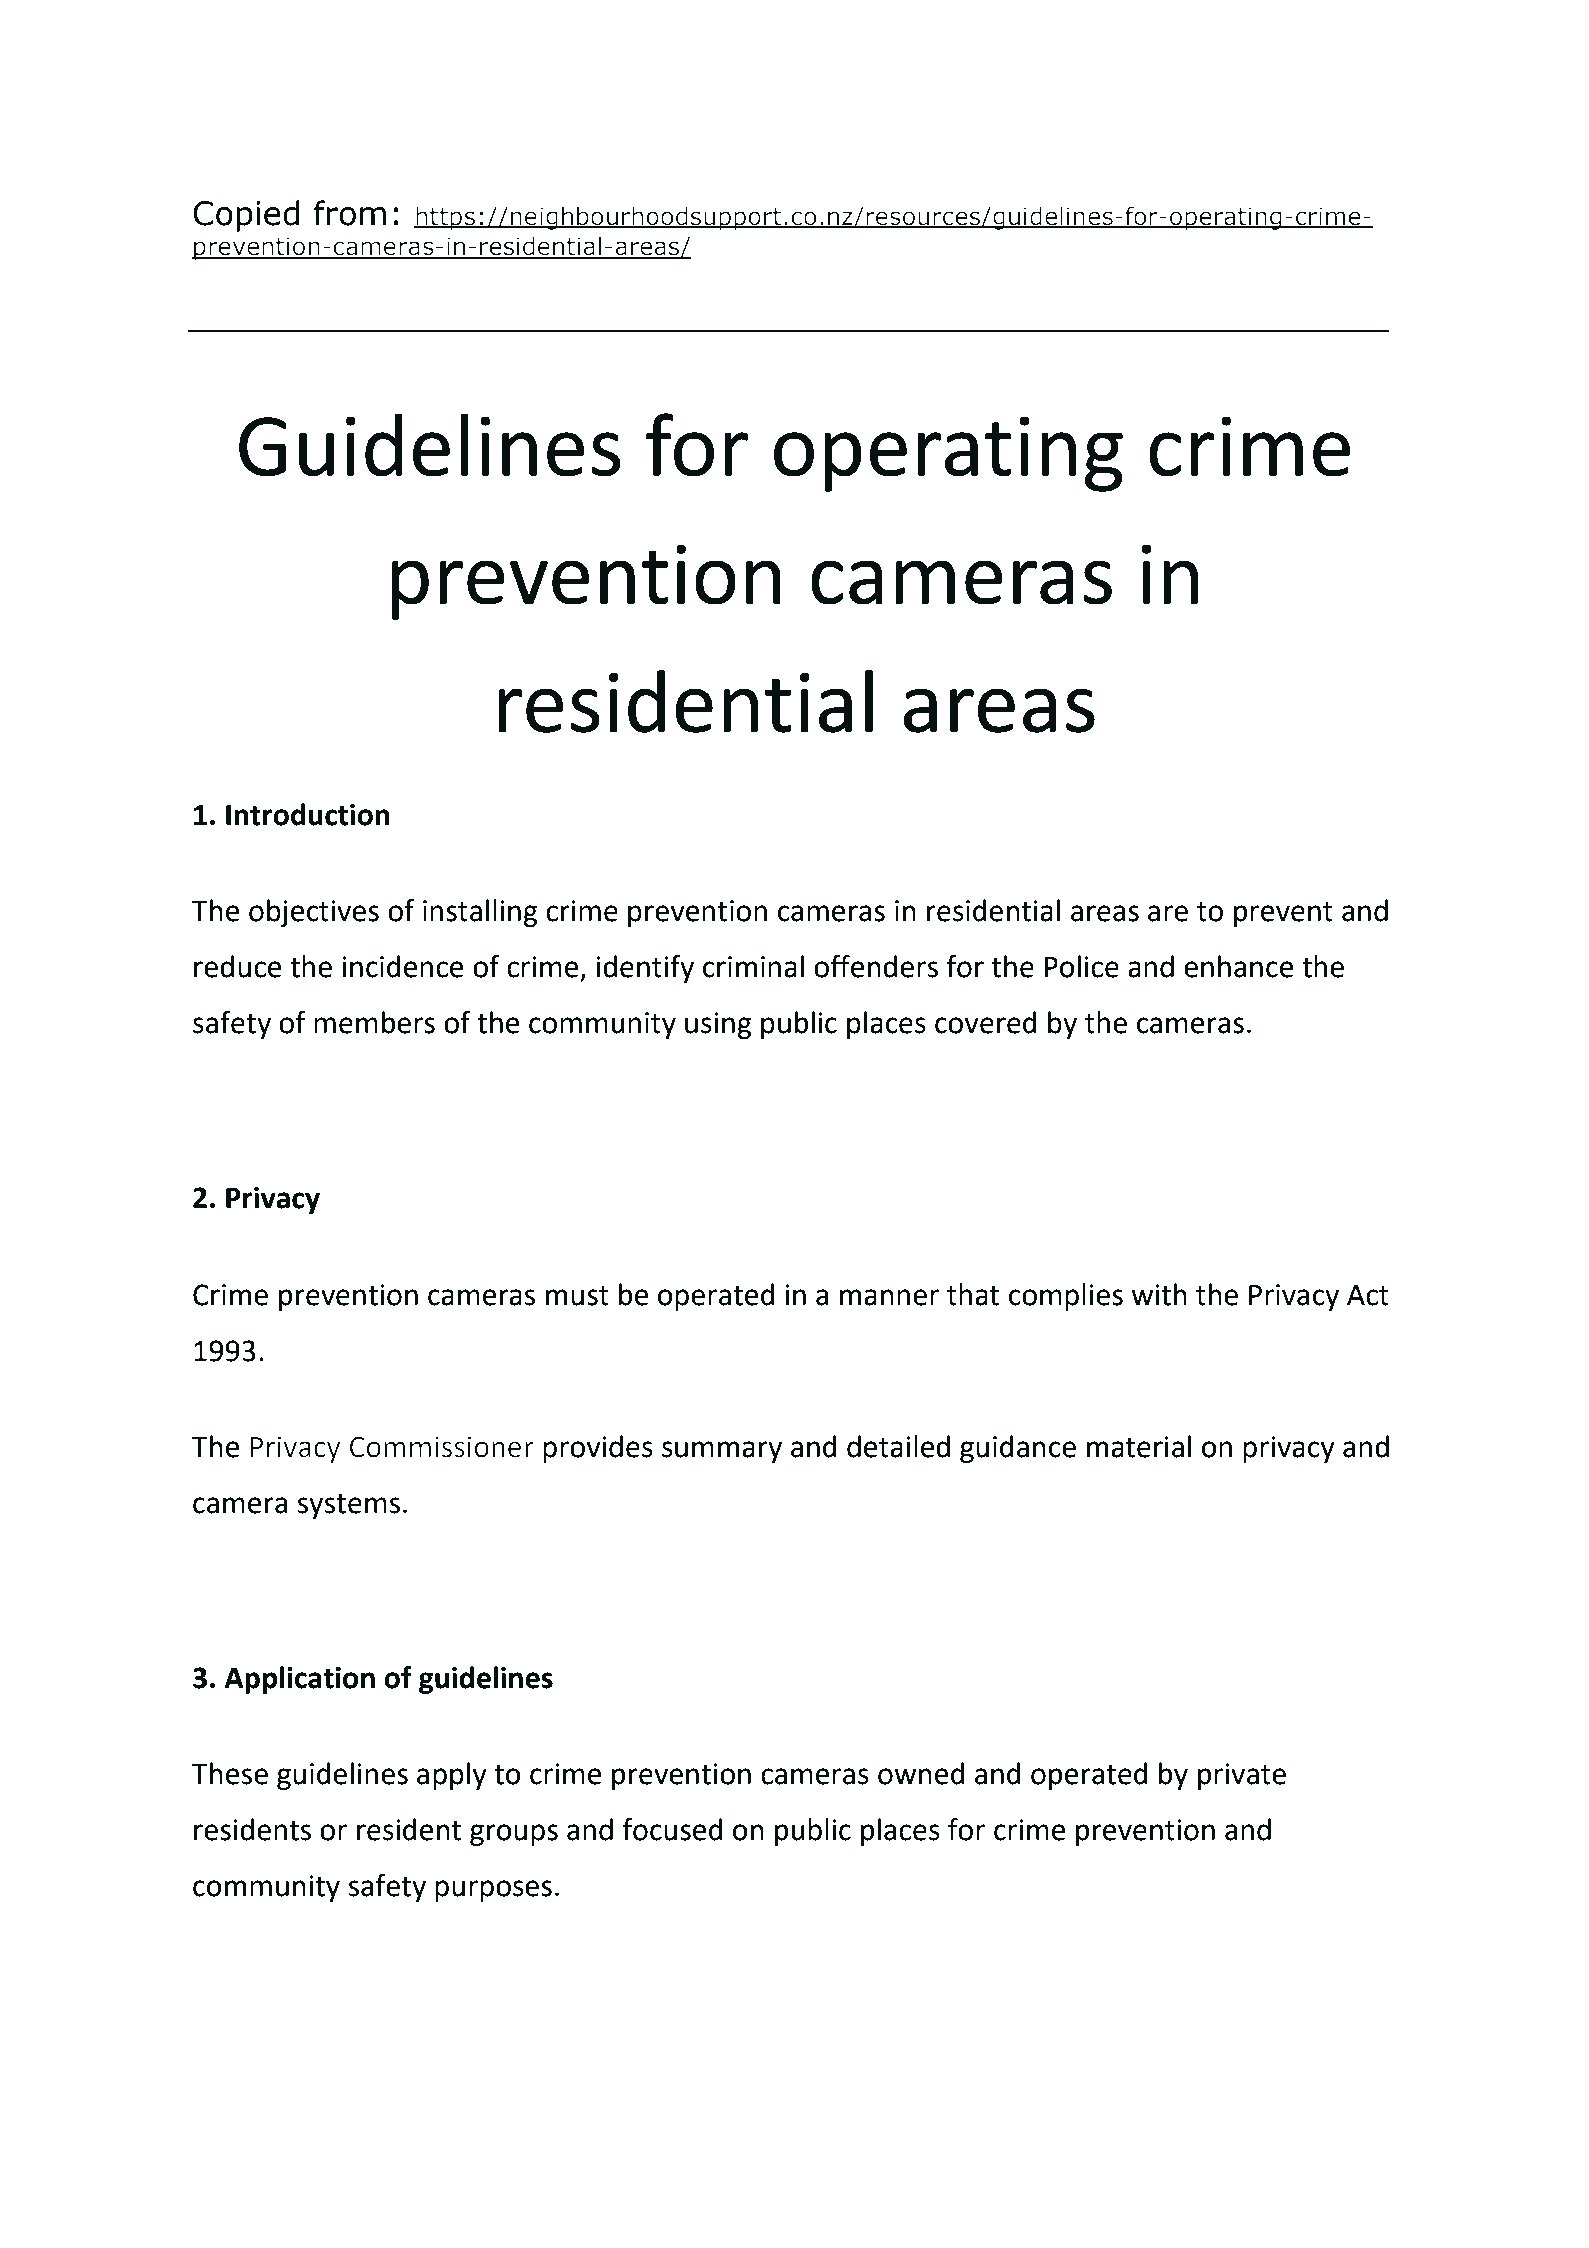  I want to click on apply, so click(452, 1776).
